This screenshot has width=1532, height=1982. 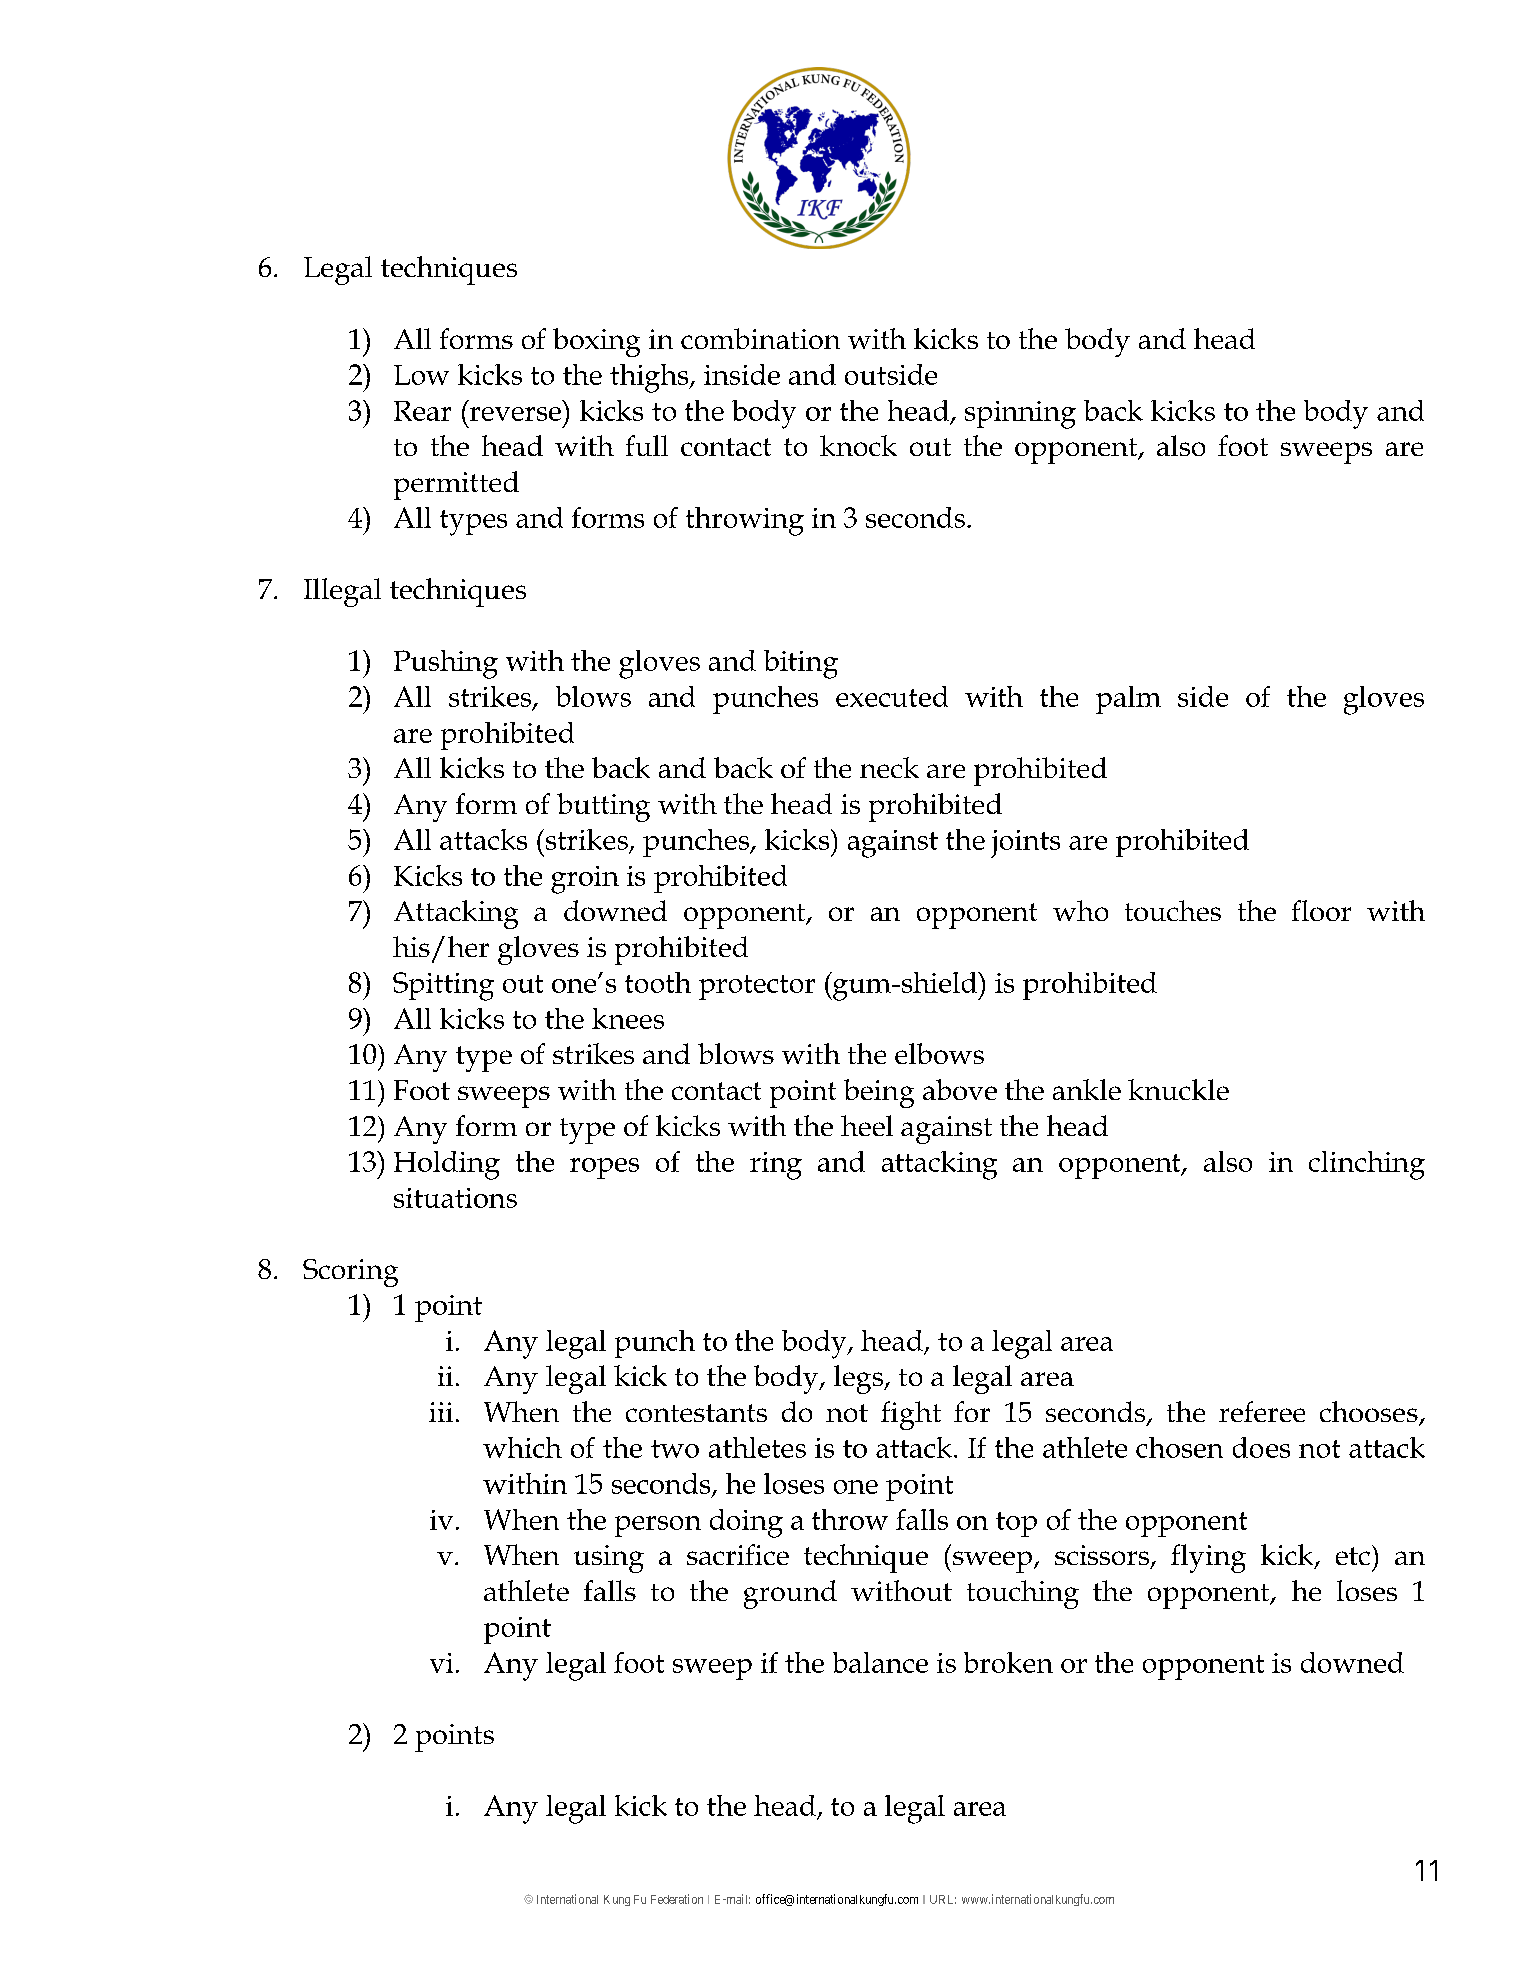 What do you see at coordinates (1020, 415) in the screenshot?
I see `spinning` at bounding box center [1020, 415].
